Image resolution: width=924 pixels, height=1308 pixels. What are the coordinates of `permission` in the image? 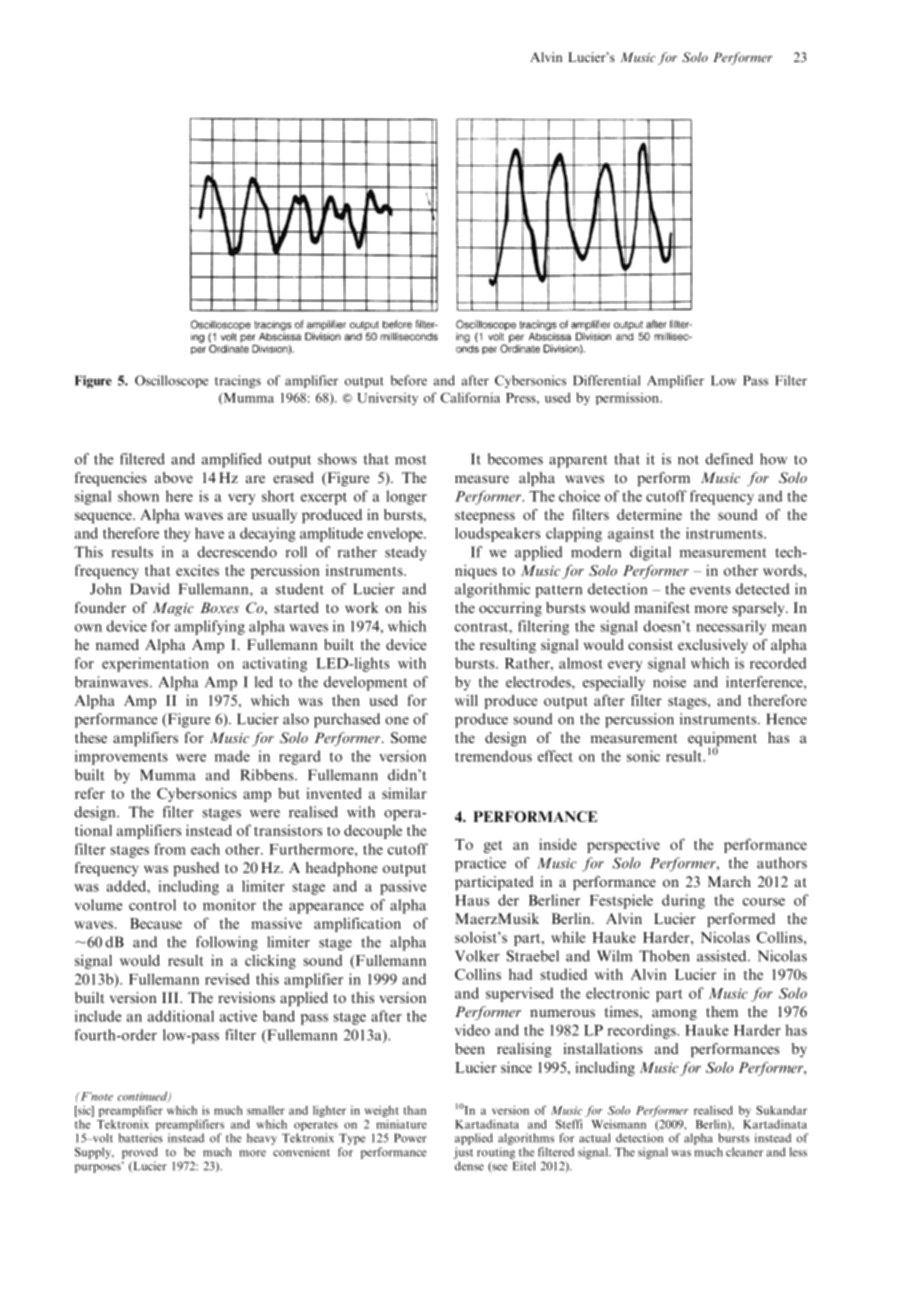 It's located at (628, 398).
